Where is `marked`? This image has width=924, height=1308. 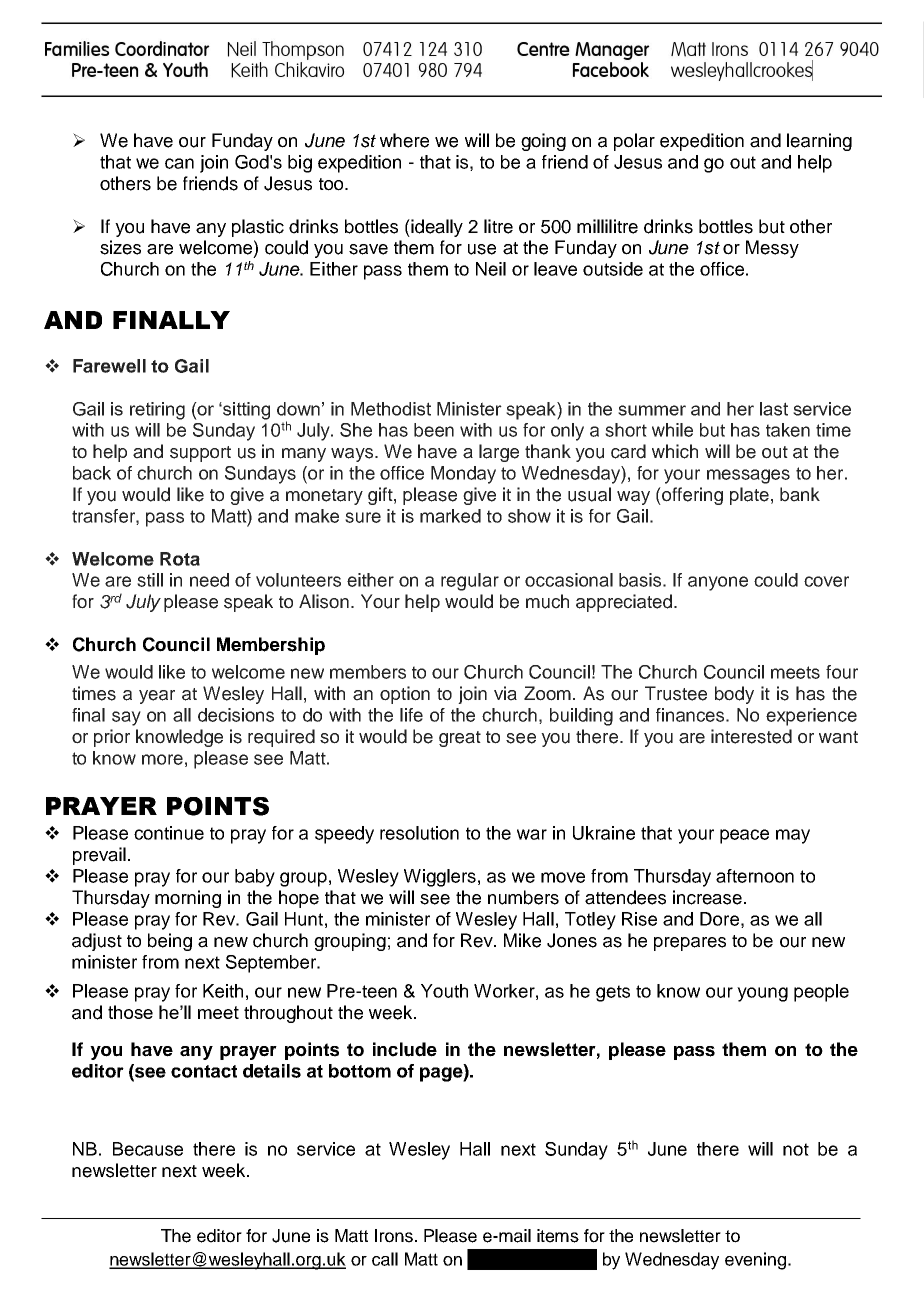 marked is located at coordinates (450, 516).
